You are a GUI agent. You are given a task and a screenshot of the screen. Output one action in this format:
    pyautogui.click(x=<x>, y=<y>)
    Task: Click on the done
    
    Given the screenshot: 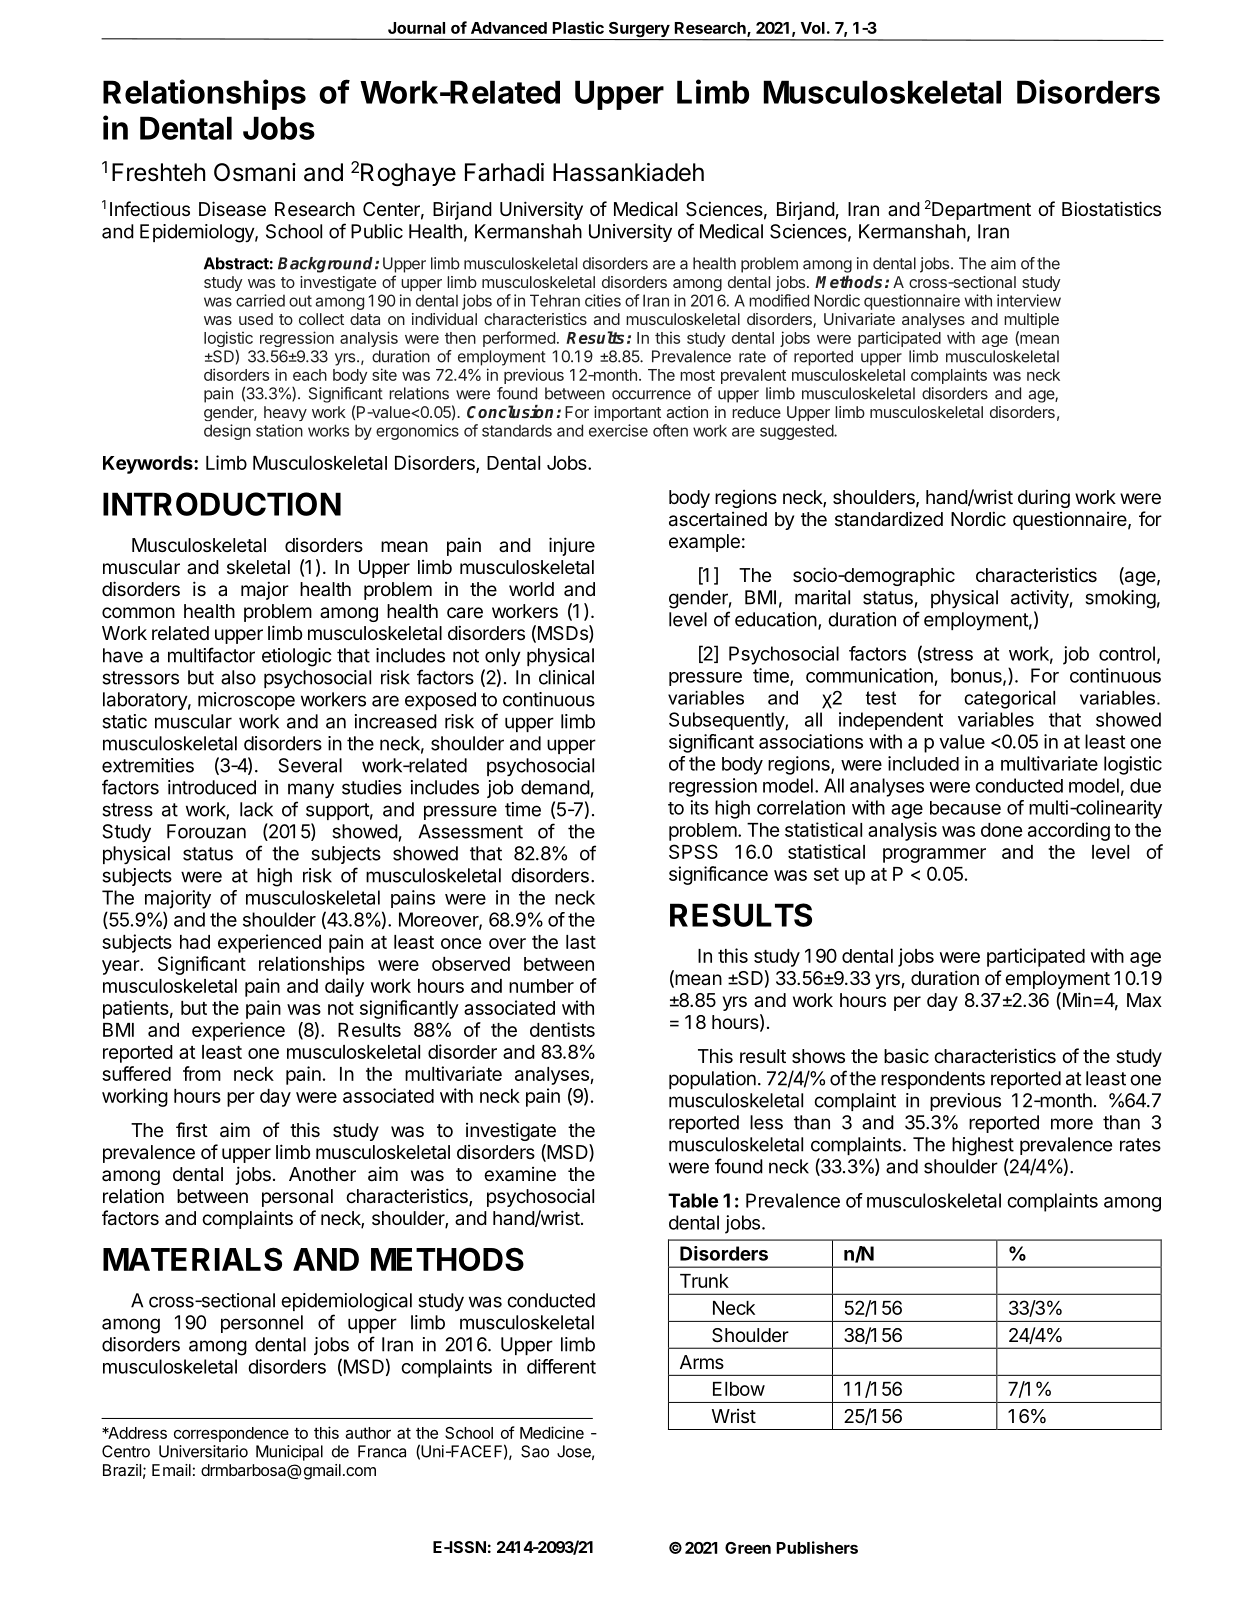 What is the action you would take?
    pyautogui.click(x=1001, y=830)
